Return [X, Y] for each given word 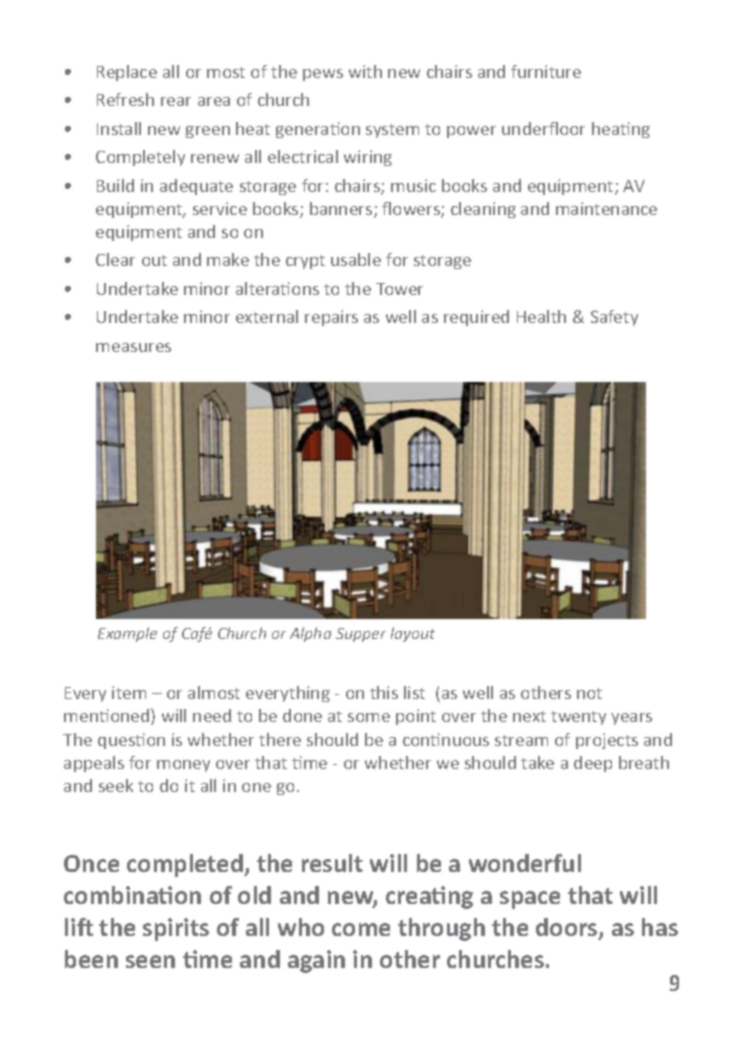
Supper [361, 635]
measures [133, 347]
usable [356, 259]
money [183, 766]
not [589, 693]
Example [127, 634]
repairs [331, 318]
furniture [546, 71]
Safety [614, 318]
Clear [115, 259]
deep [593, 764]
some [369, 717]
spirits [176, 929]
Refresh [125, 99]
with [365, 71]
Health [541, 316]
